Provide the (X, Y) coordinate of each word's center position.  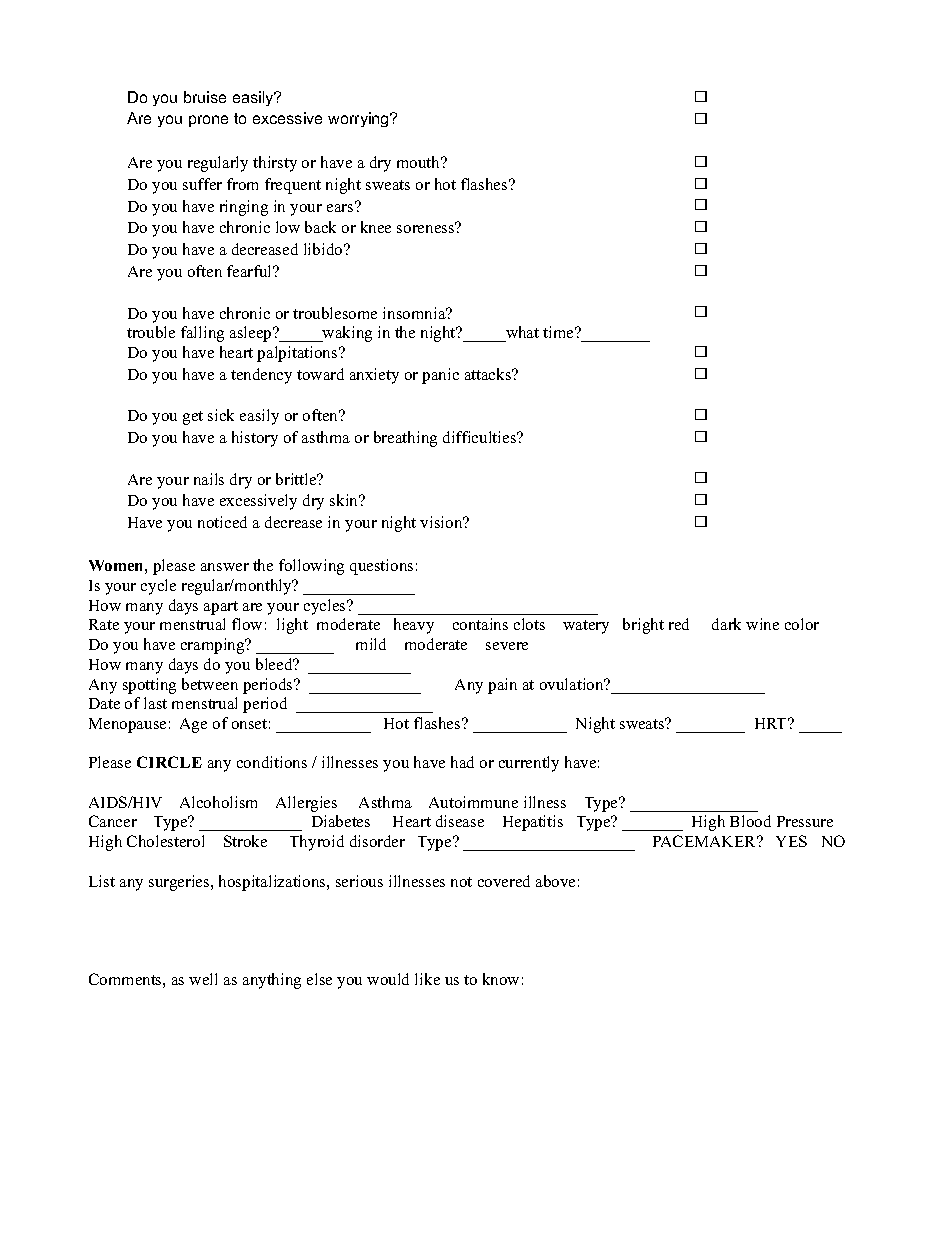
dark (726, 624)
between (210, 684)
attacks (489, 374)
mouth (420, 162)
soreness (426, 228)
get (193, 418)
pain (502, 686)
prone (208, 121)
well (203, 979)
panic (440, 376)
